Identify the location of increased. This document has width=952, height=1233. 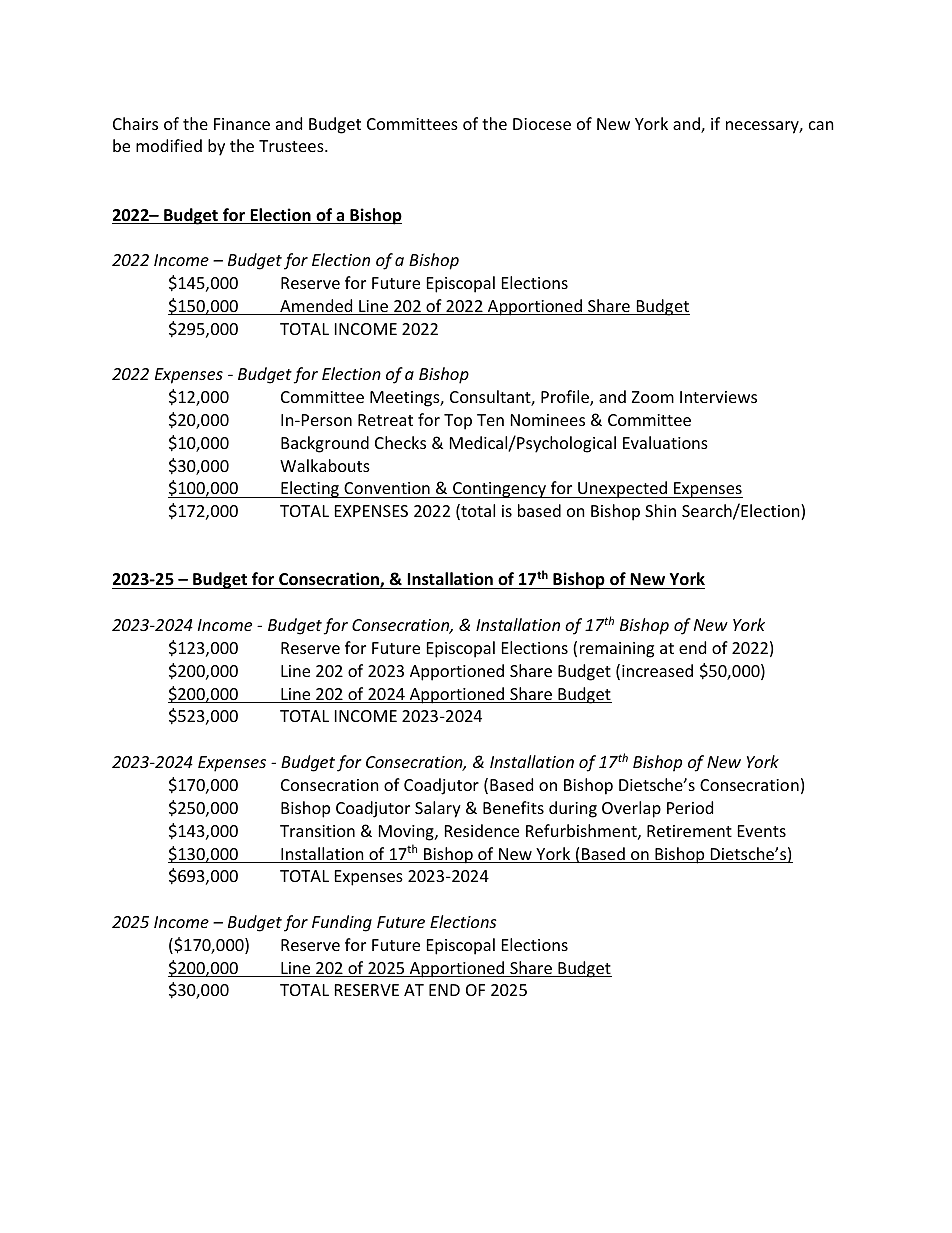
(657, 670).
